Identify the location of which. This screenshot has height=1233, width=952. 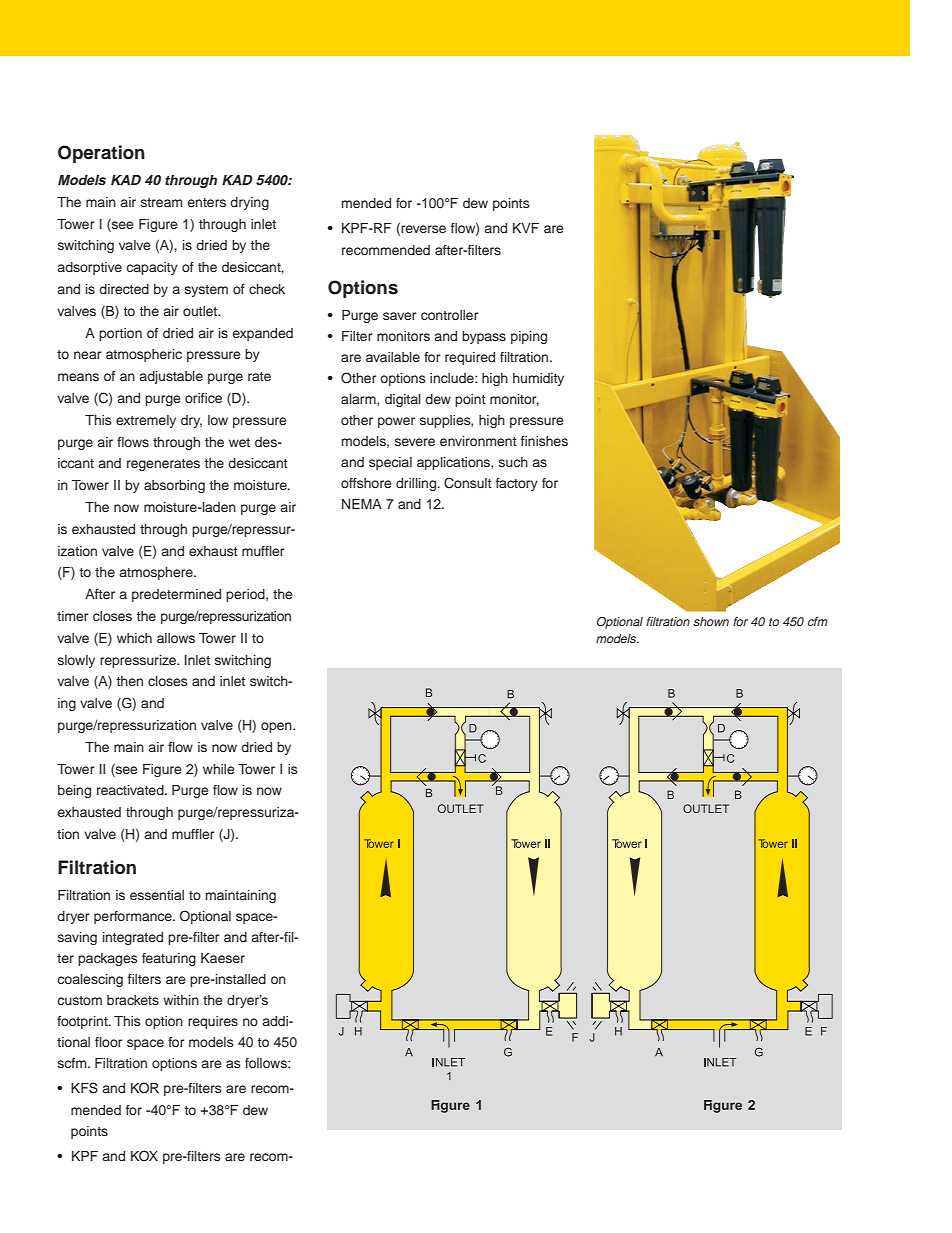
(134, 638).
